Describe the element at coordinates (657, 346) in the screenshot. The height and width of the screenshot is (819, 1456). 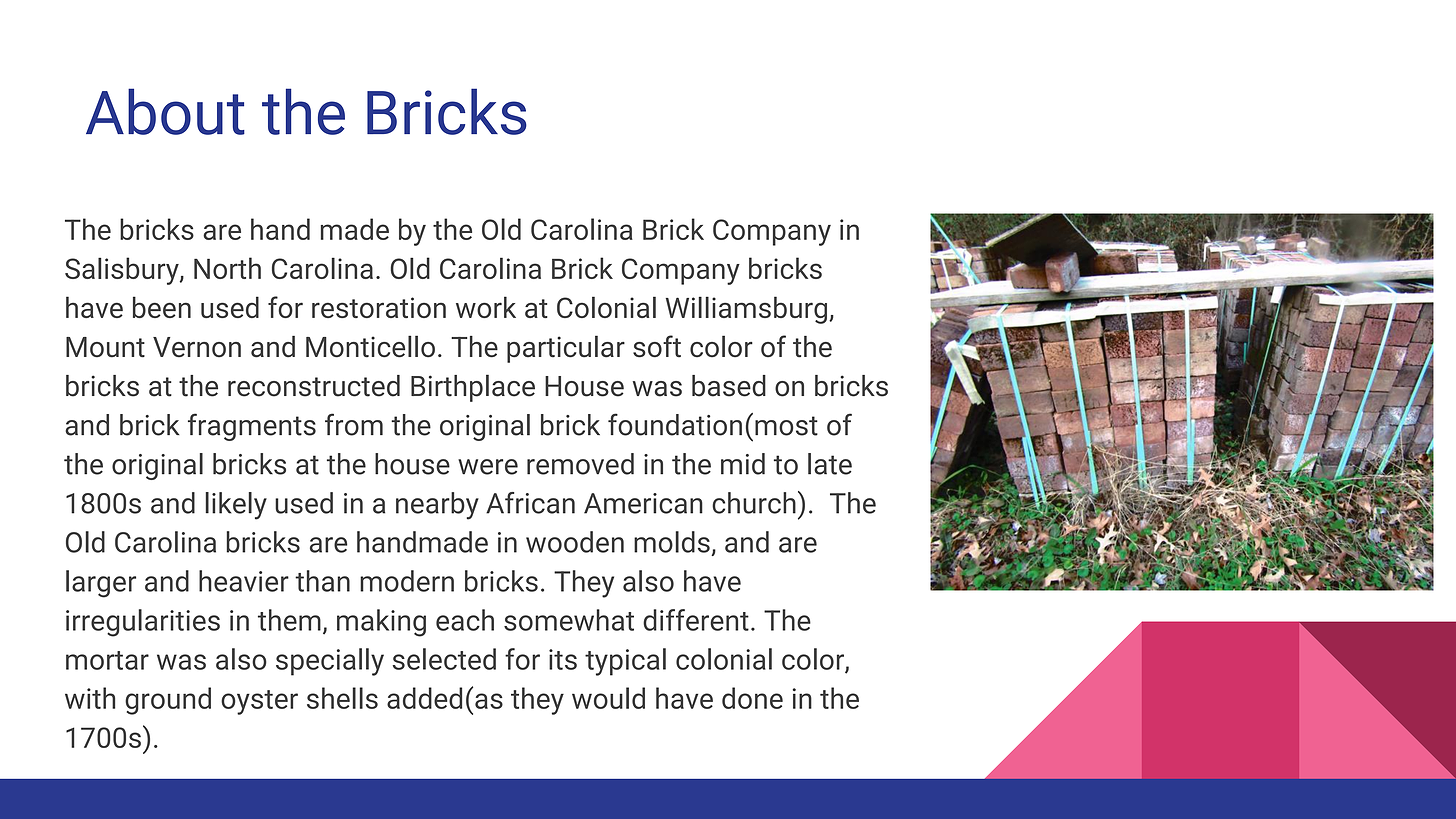
I see `soft` at that location.
